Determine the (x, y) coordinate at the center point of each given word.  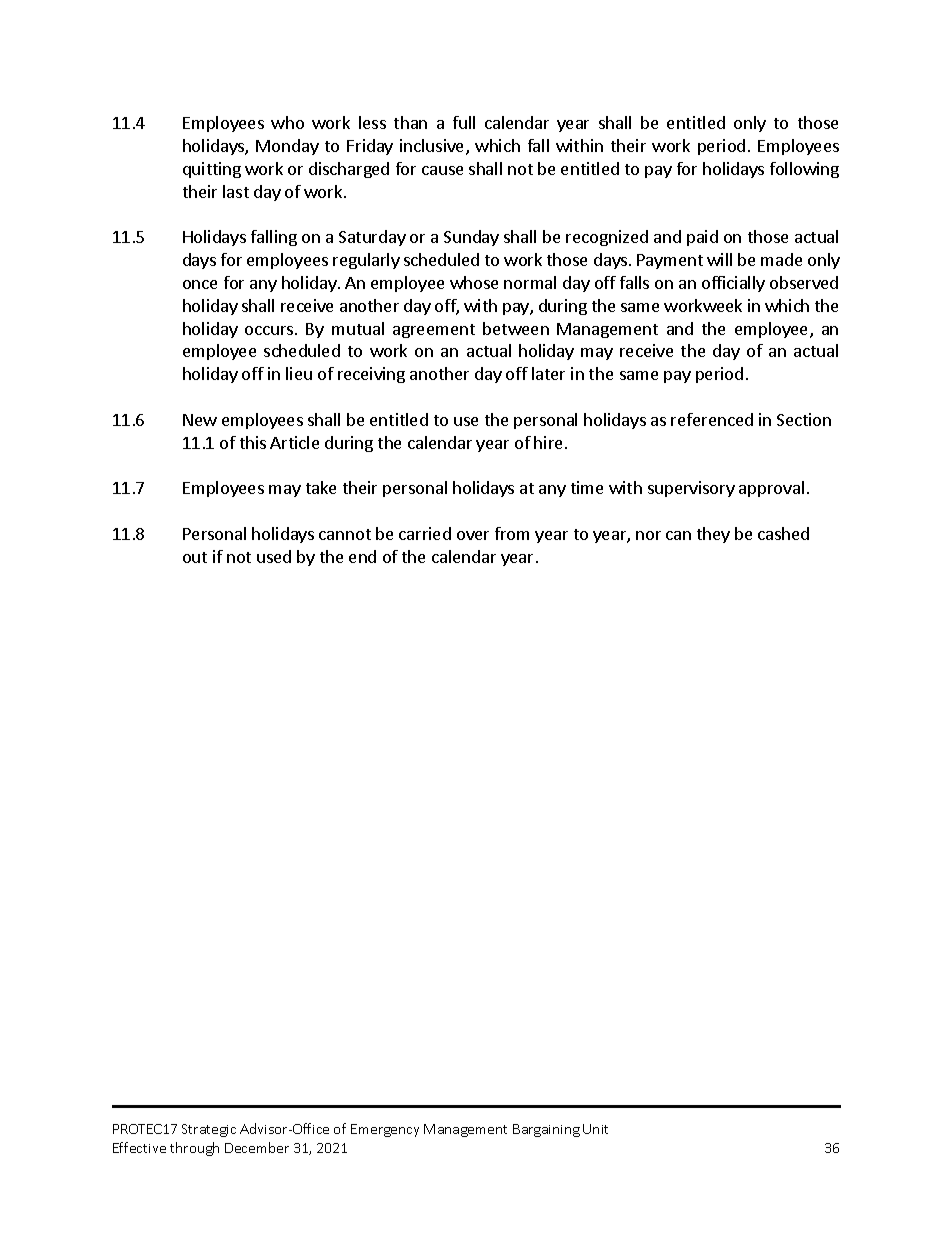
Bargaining (546, 1130)
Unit (595, 1129)
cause (442, 170)
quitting (212, 170)
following (804, 170)
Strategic (209, 1130)
